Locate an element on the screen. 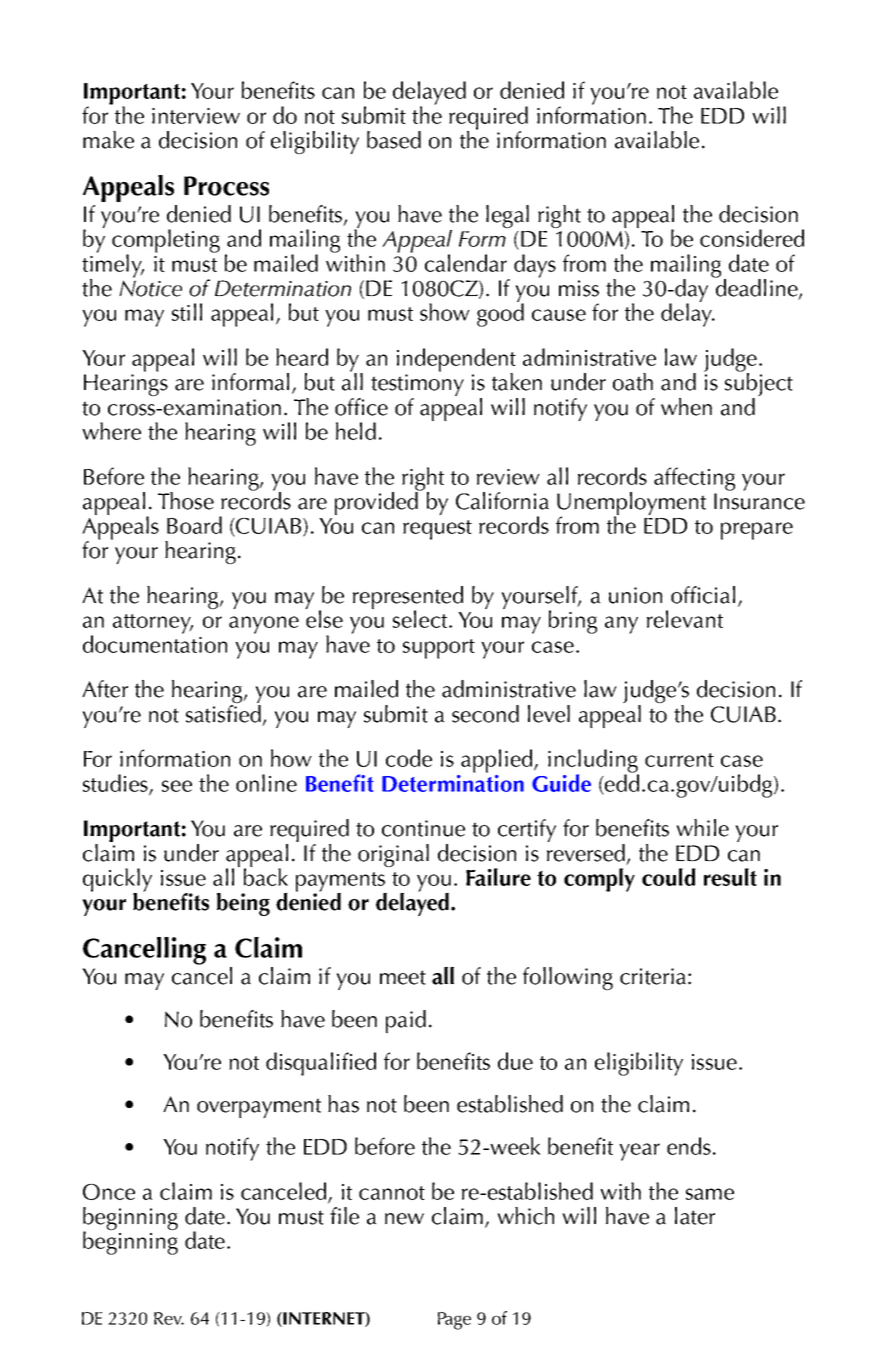  Once is located at coordinates (109, 1192).
